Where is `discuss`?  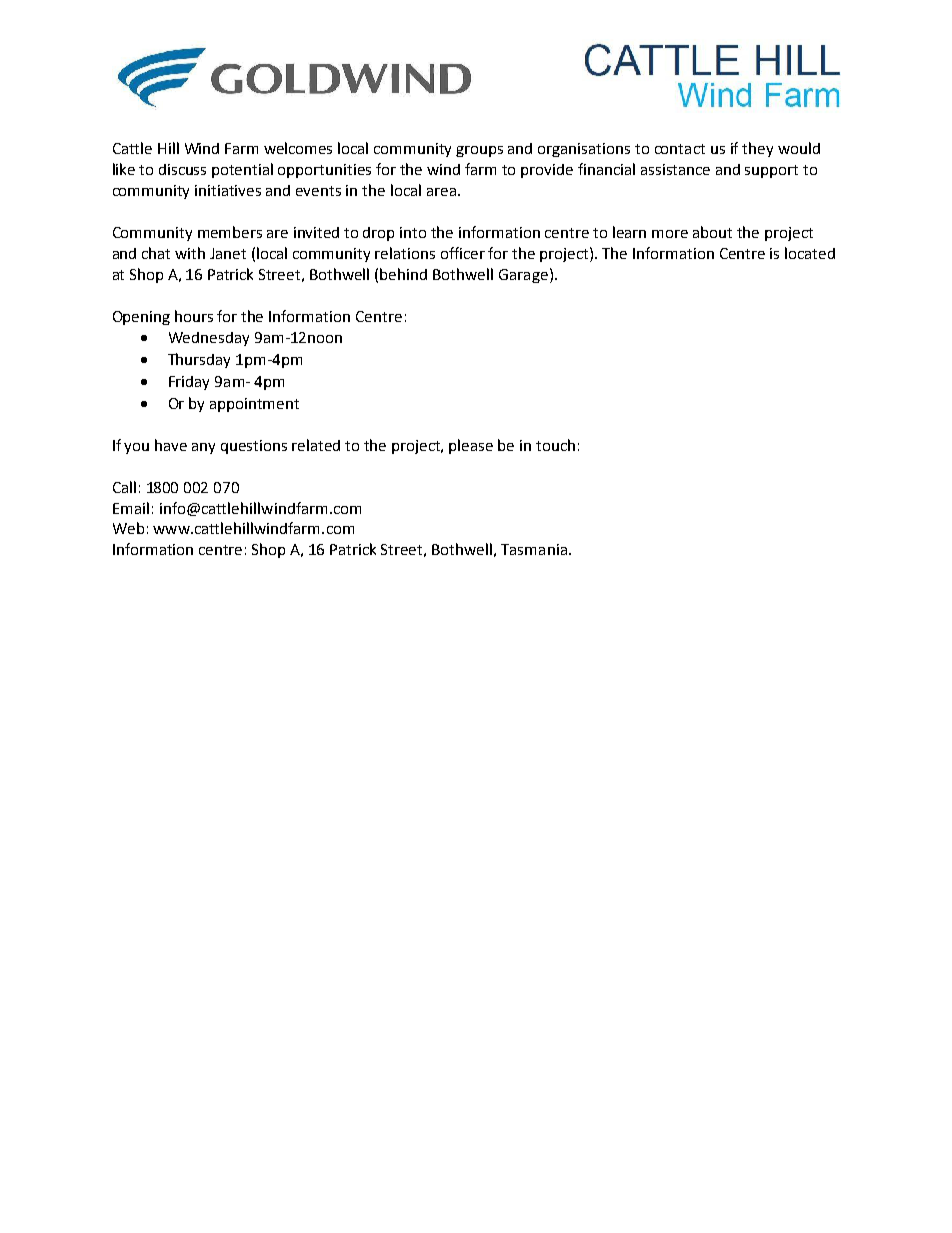
discuss is located at coordinates (182, 169).
